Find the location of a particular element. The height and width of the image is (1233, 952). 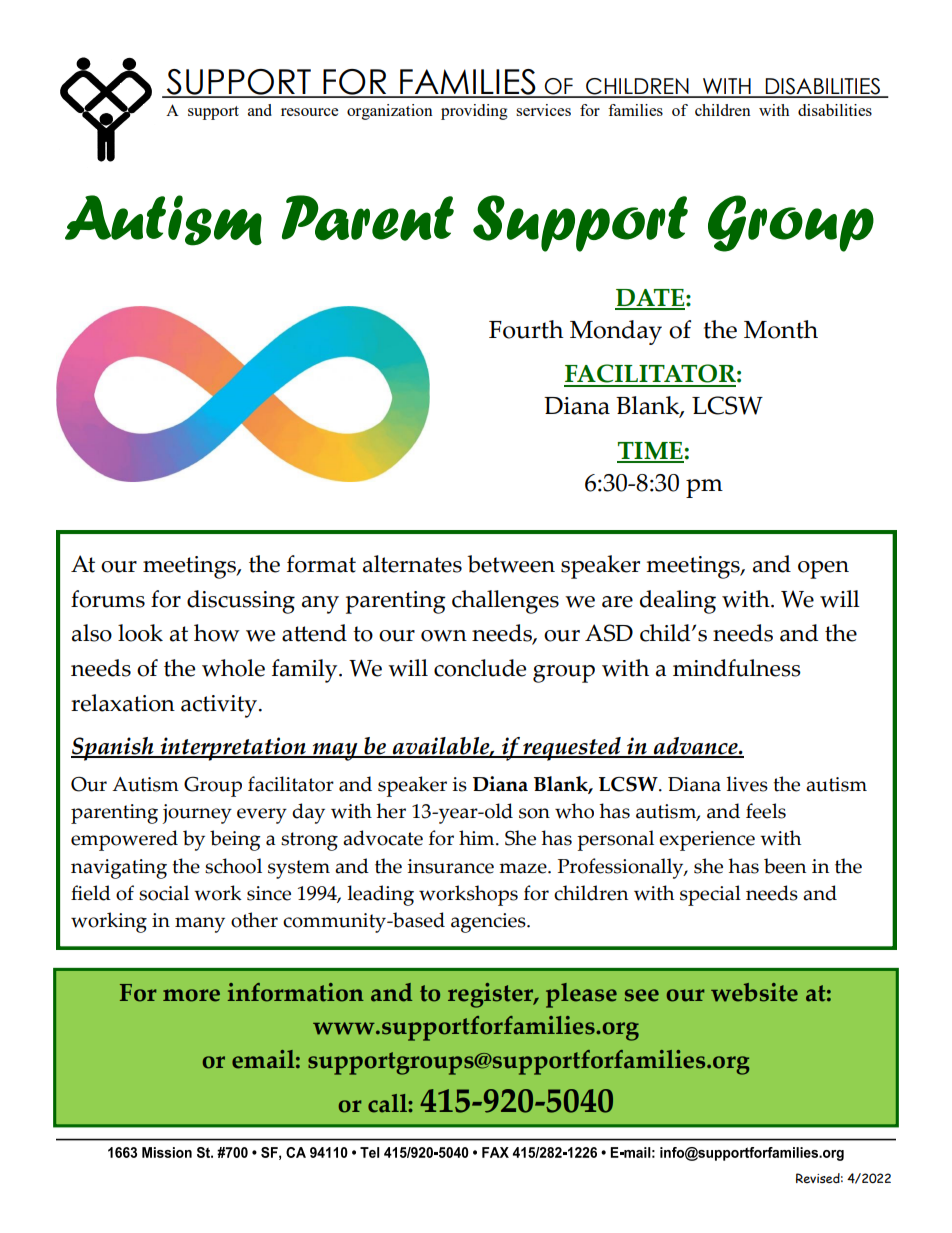

alternates is located at coordinates (412, 564).
